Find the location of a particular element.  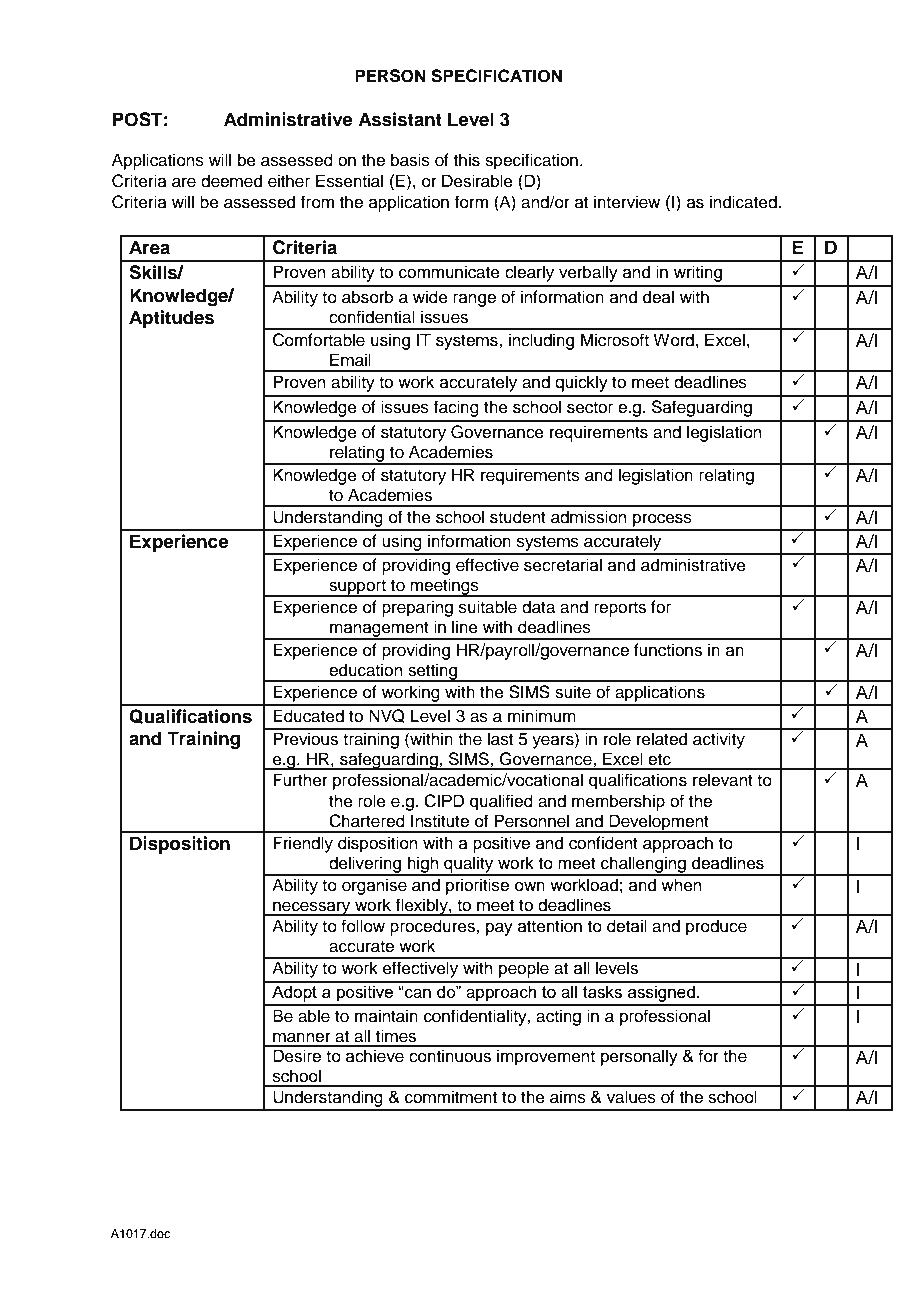

CIPD is located at coordinates (444, 801).
